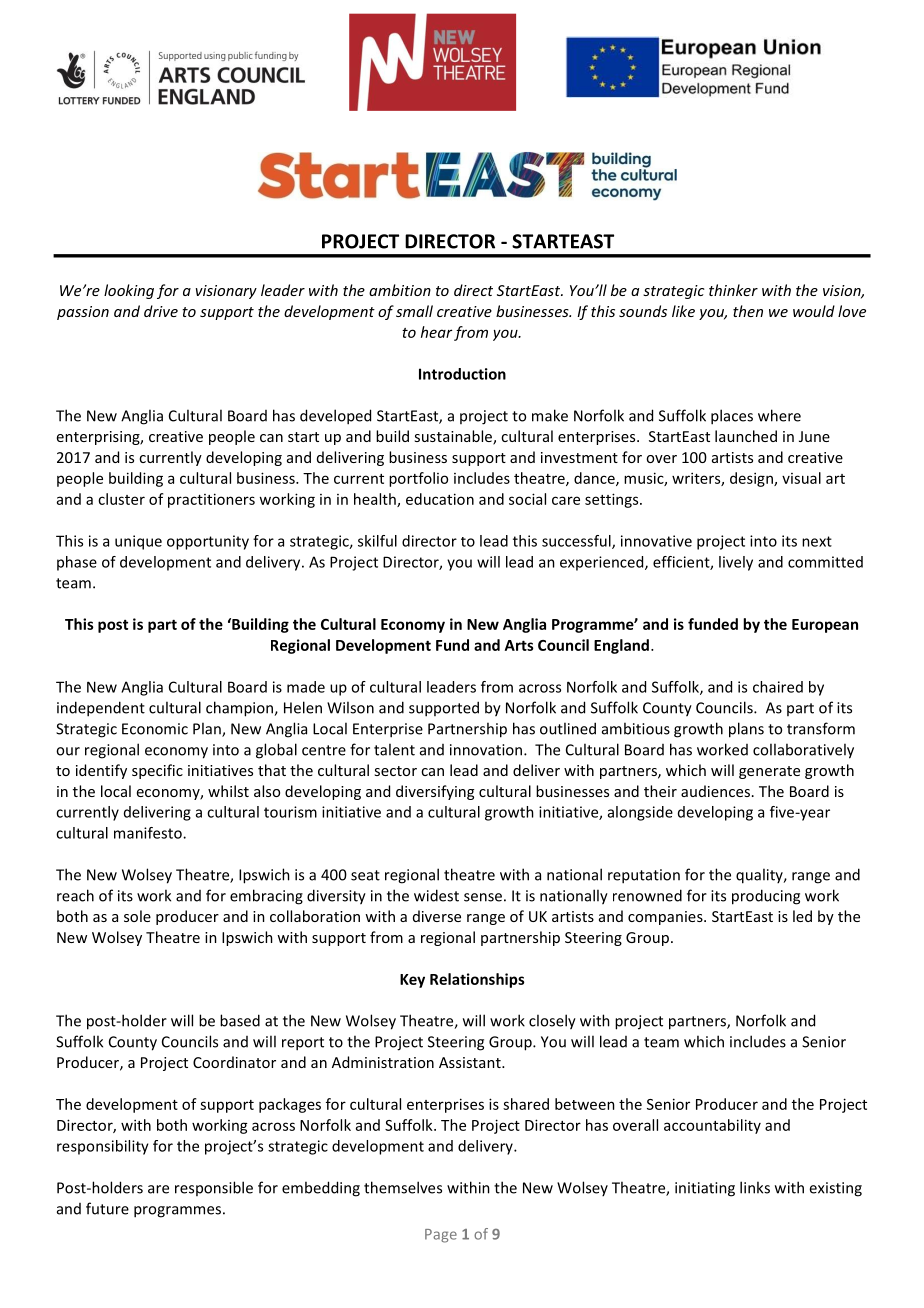 The height and width of the screenshot is (1308, 924). Describe the element at coordinates (441, 1236) in the screenshot. I see `Page` at that location.
